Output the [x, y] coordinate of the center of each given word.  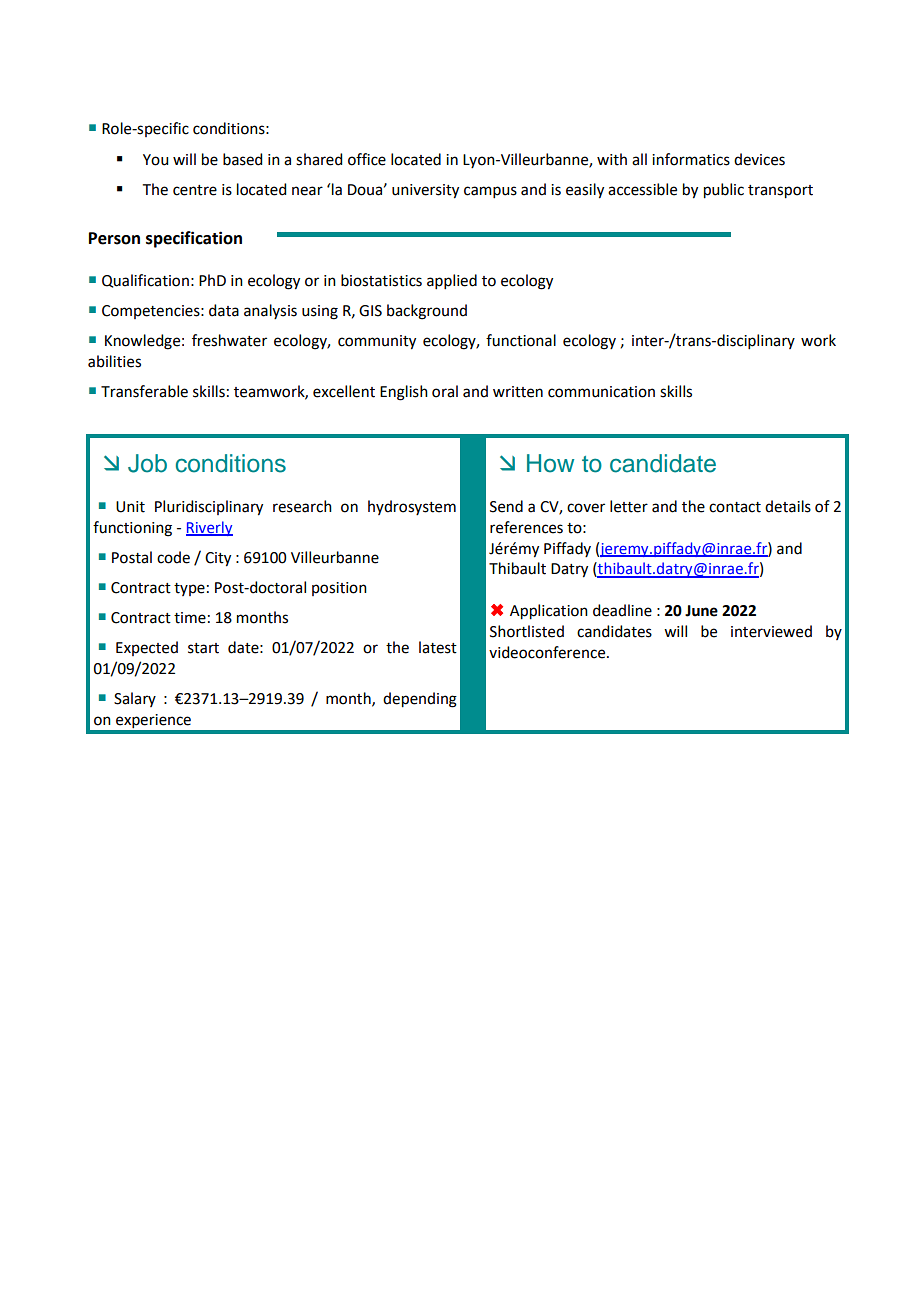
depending [420, 700]
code [173, 557]
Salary [135, 699]
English [404, 393]
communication [601, 392]
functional [521, 340]
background [427, 312]
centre [195, 190]
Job [147, 463]
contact [735, 507]
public [724, 191]
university [425, 191]
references [526, 527]
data [224, 310]
